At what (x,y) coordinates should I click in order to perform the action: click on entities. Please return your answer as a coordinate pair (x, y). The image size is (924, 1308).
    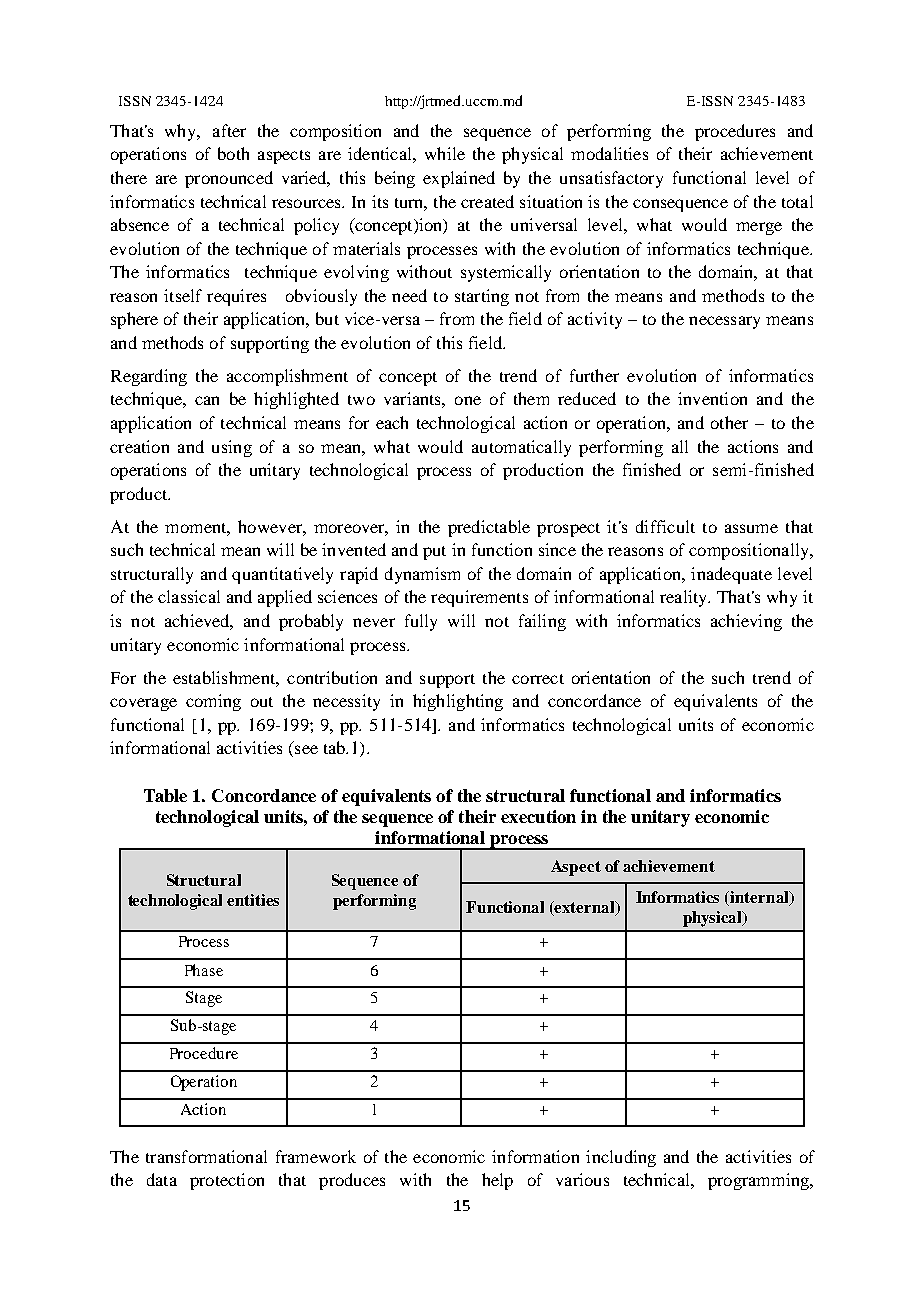
    Looking at the image, I should click on (253, 900).
